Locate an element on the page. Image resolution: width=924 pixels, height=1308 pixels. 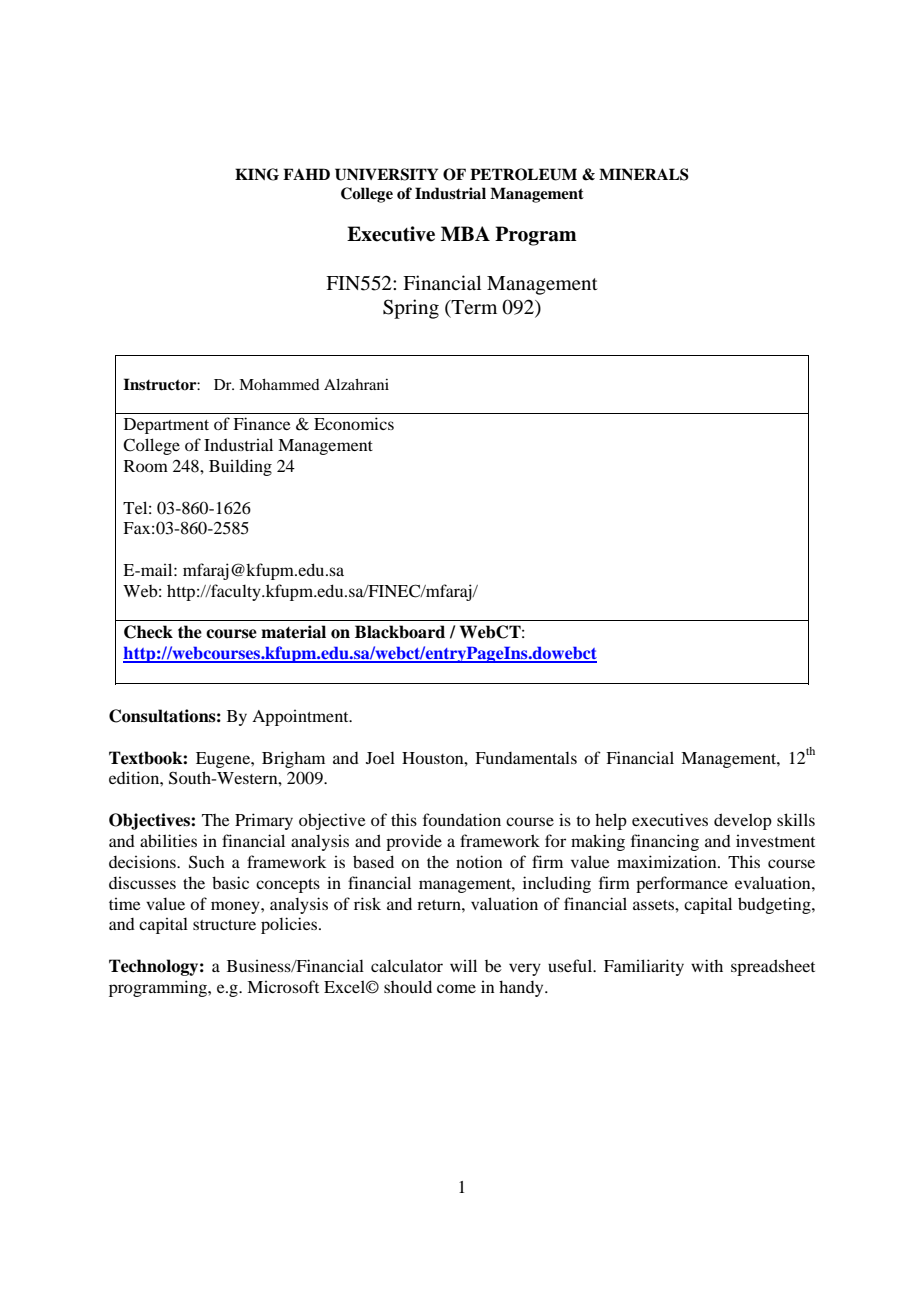
structure is located at coordinates (224, 925).
